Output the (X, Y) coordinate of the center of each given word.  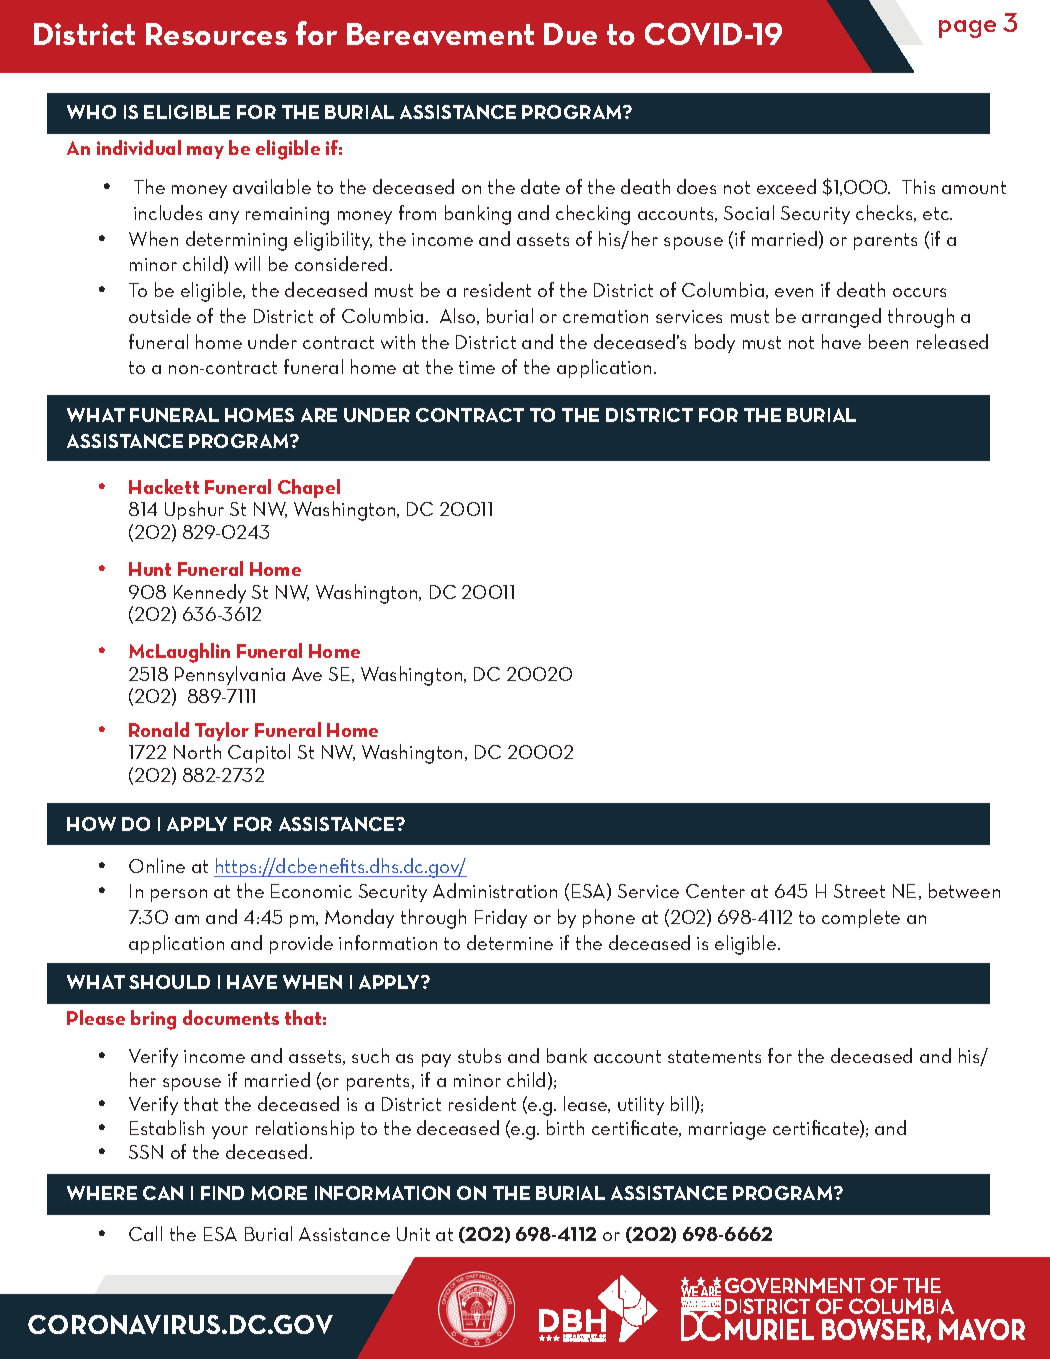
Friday (501, 918)
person (179, 895)
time (477, 367)
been (888, 341)
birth (565, 1127)
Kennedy (210, 593)
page (967, 29)
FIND (222, 1193)
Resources (216, 34)
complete (861, 918)
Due (570, 34)
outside (160, 315)
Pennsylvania (230, 675)
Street (859, 891)
